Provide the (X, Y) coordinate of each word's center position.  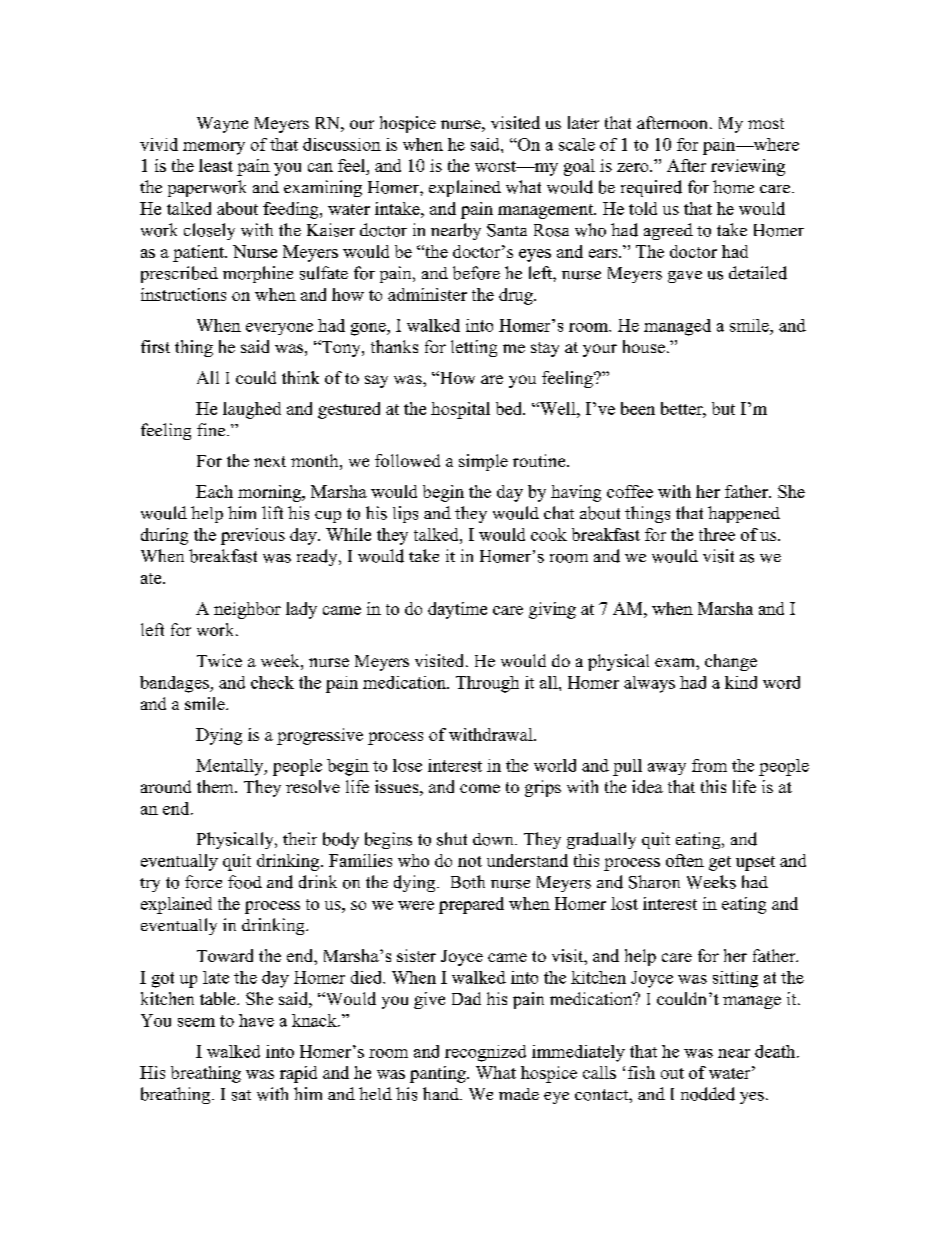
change (731, 662)
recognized (485, 1053)
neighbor (247, 610)
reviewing (748, 167)
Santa (507, 230)
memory (214, 148)
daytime (457, 610)
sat (241, 1095)
